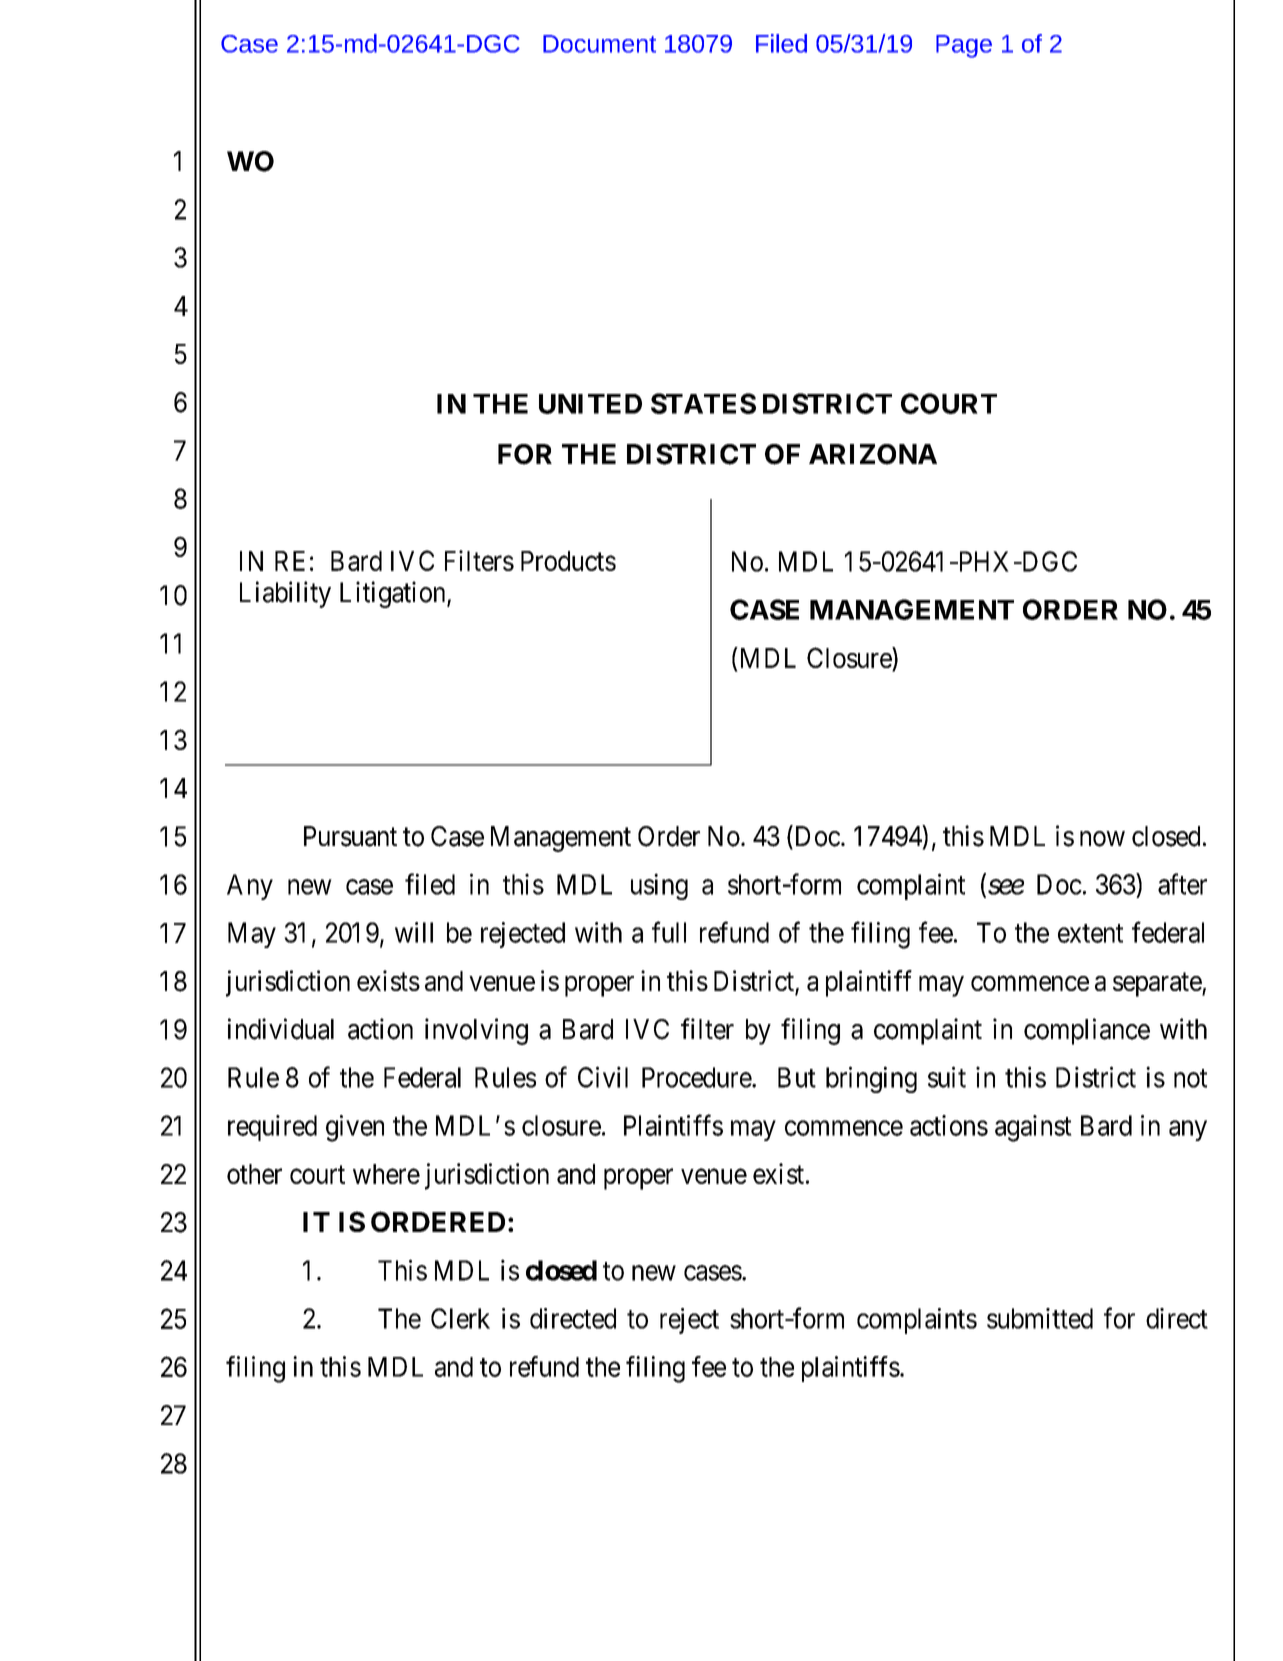 Image resolution: width=1283 pixels, height=1661 pixels. I want to click on Litigation, so click(394, 594).
